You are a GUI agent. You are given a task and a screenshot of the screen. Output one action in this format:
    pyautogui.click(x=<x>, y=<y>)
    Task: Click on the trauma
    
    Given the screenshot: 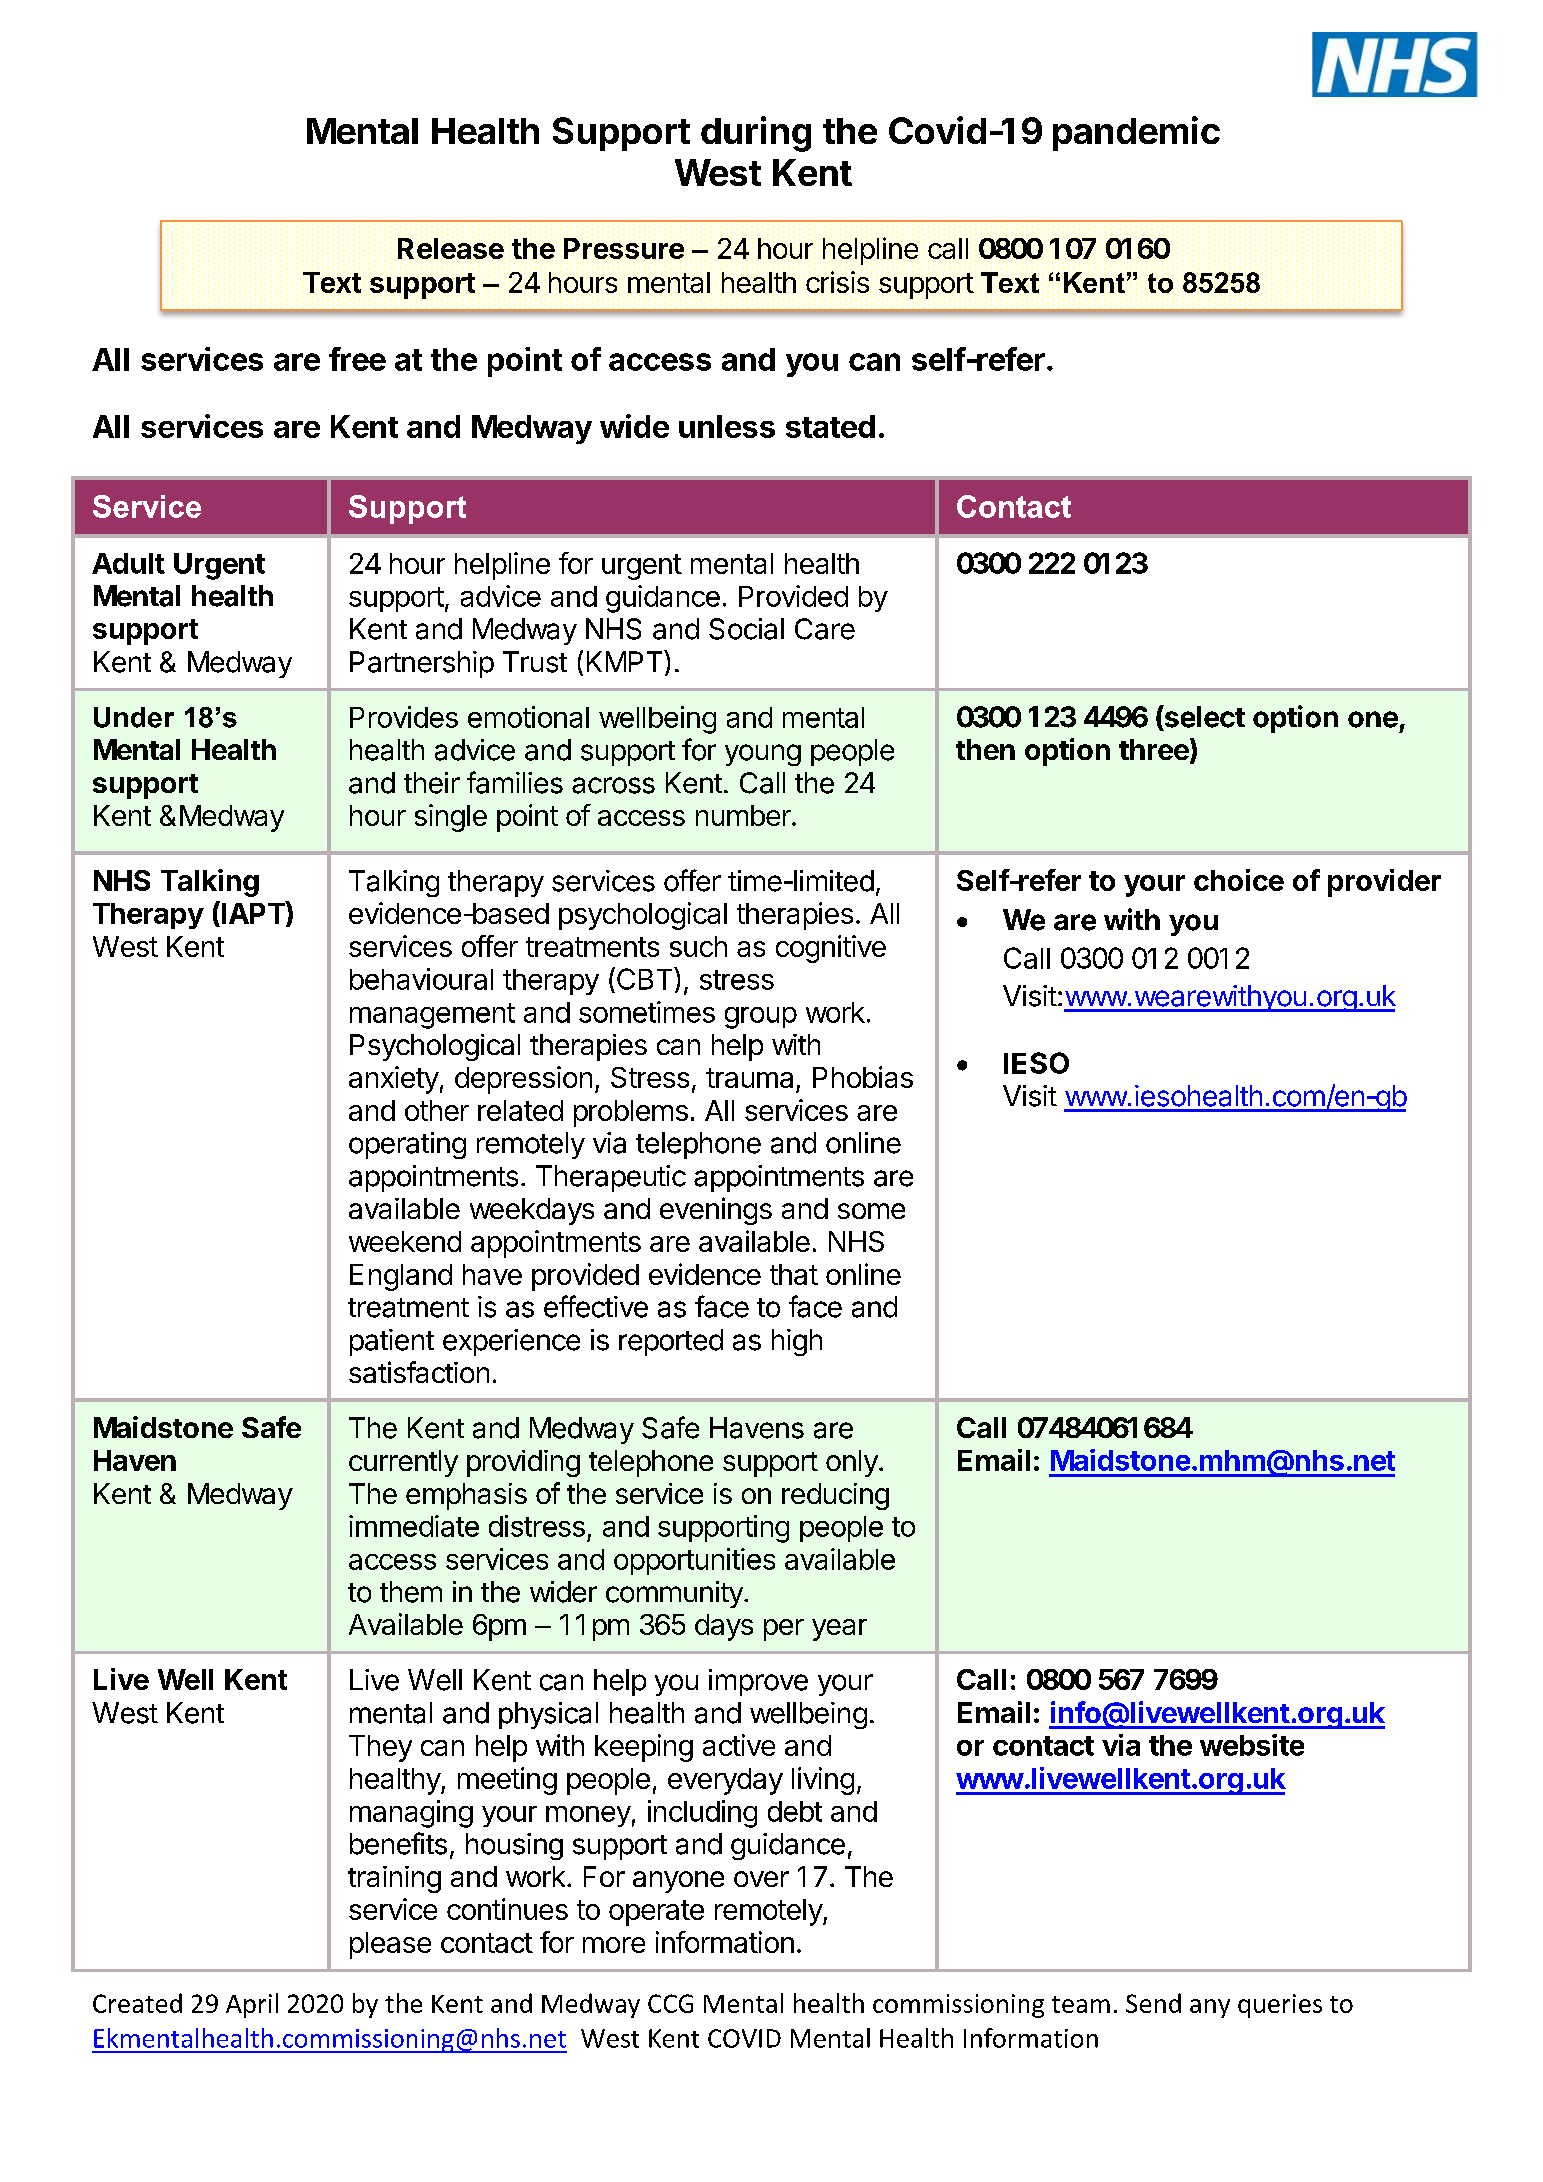 What is the action you would take?
    pyautogui.click(x=749, y=1078)
